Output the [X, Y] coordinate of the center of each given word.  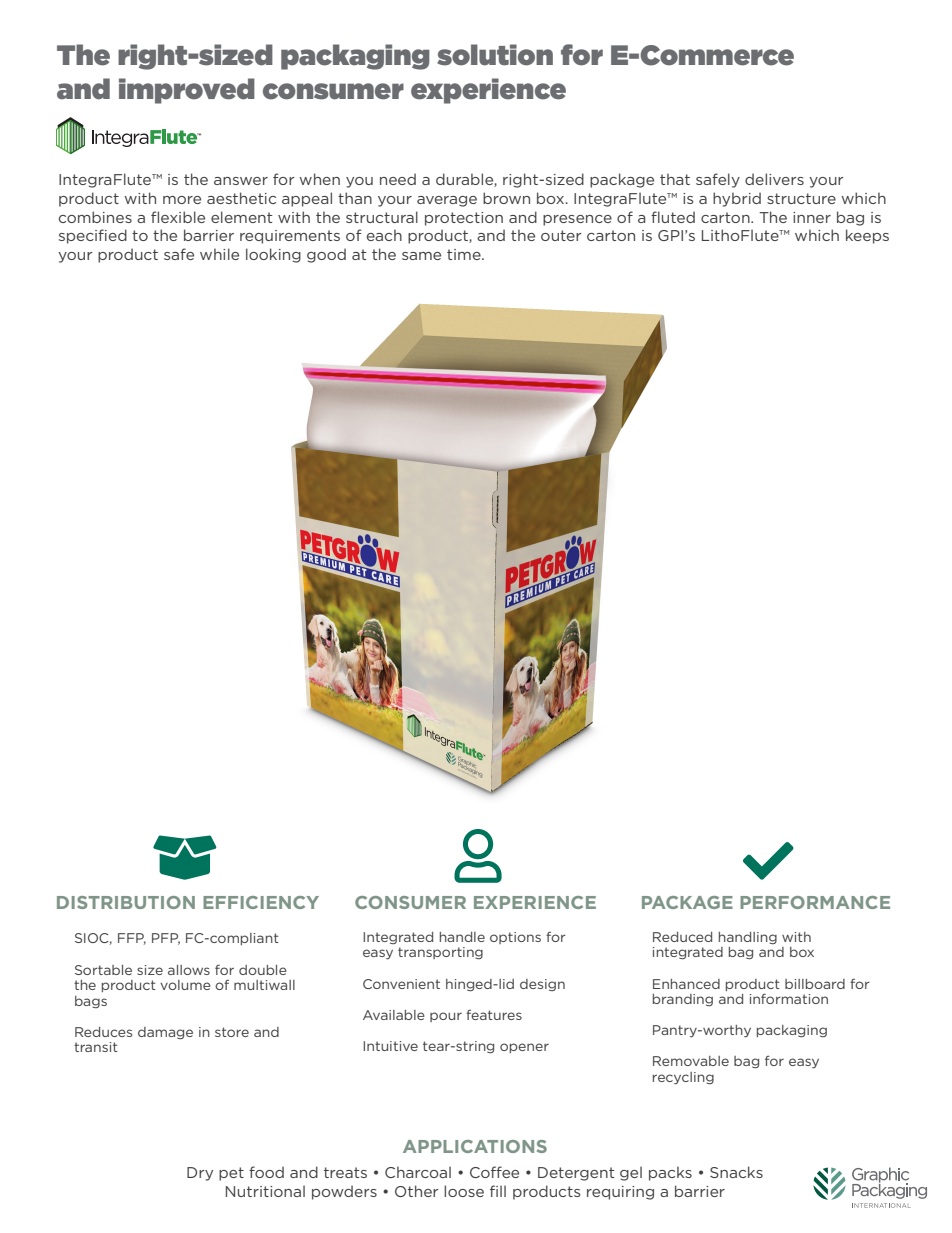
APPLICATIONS [475, 1146]
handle [462, 937]
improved [187, 91]
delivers [774, 179]
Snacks [736, 1172]
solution [495, 55]
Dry [200, 1174]
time [465, 254]
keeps [867, 236]
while [219, 254]
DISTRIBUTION [126, 902]
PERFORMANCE [815, 902]
